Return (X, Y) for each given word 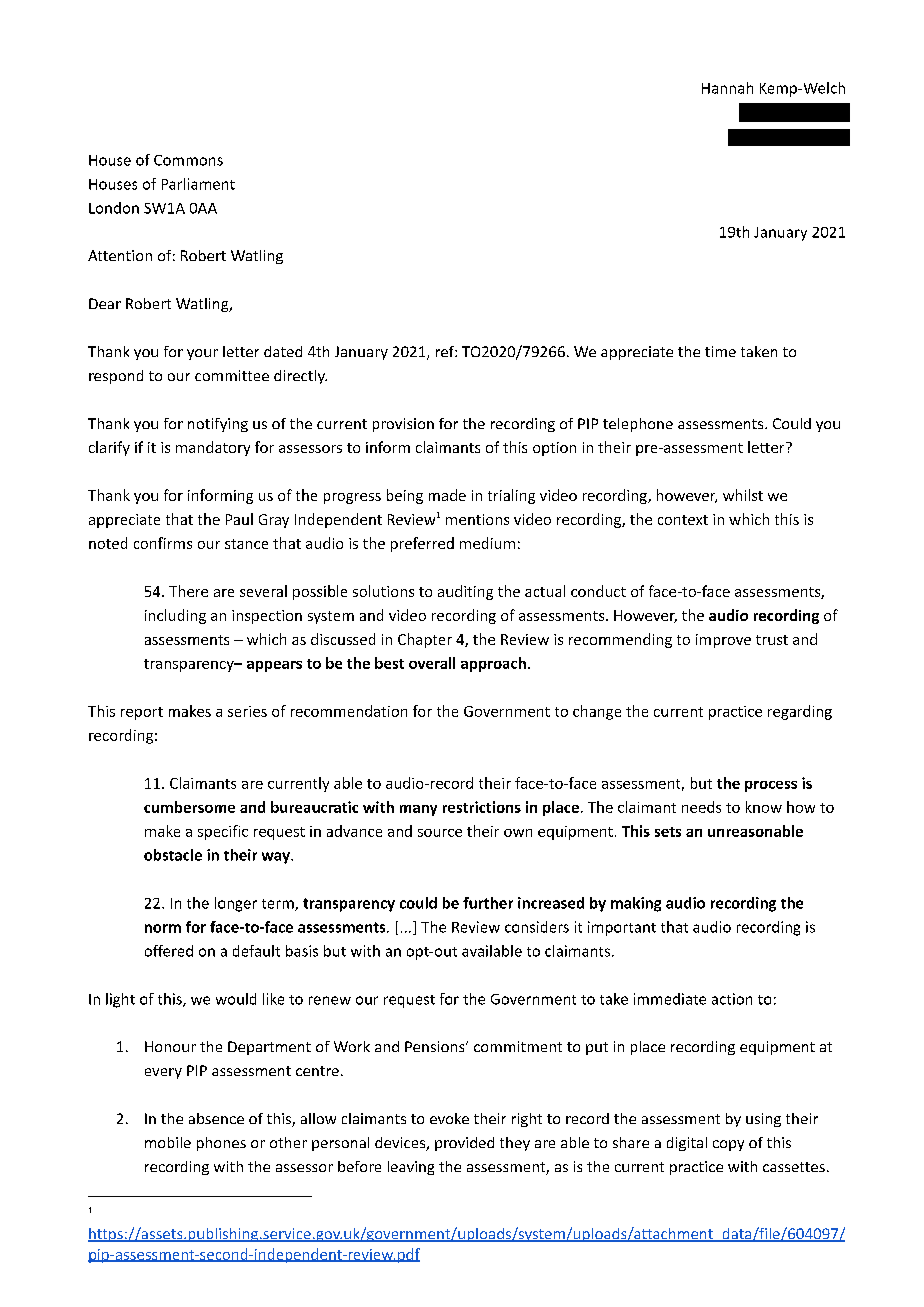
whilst (743, 495)
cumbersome (189, 807)
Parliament (198, 184)
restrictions (482, 807)
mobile (168, 1142)
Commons (188, 160)
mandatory (213, 448)
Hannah (727, 88)
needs (701, 807)
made (447, 495)
